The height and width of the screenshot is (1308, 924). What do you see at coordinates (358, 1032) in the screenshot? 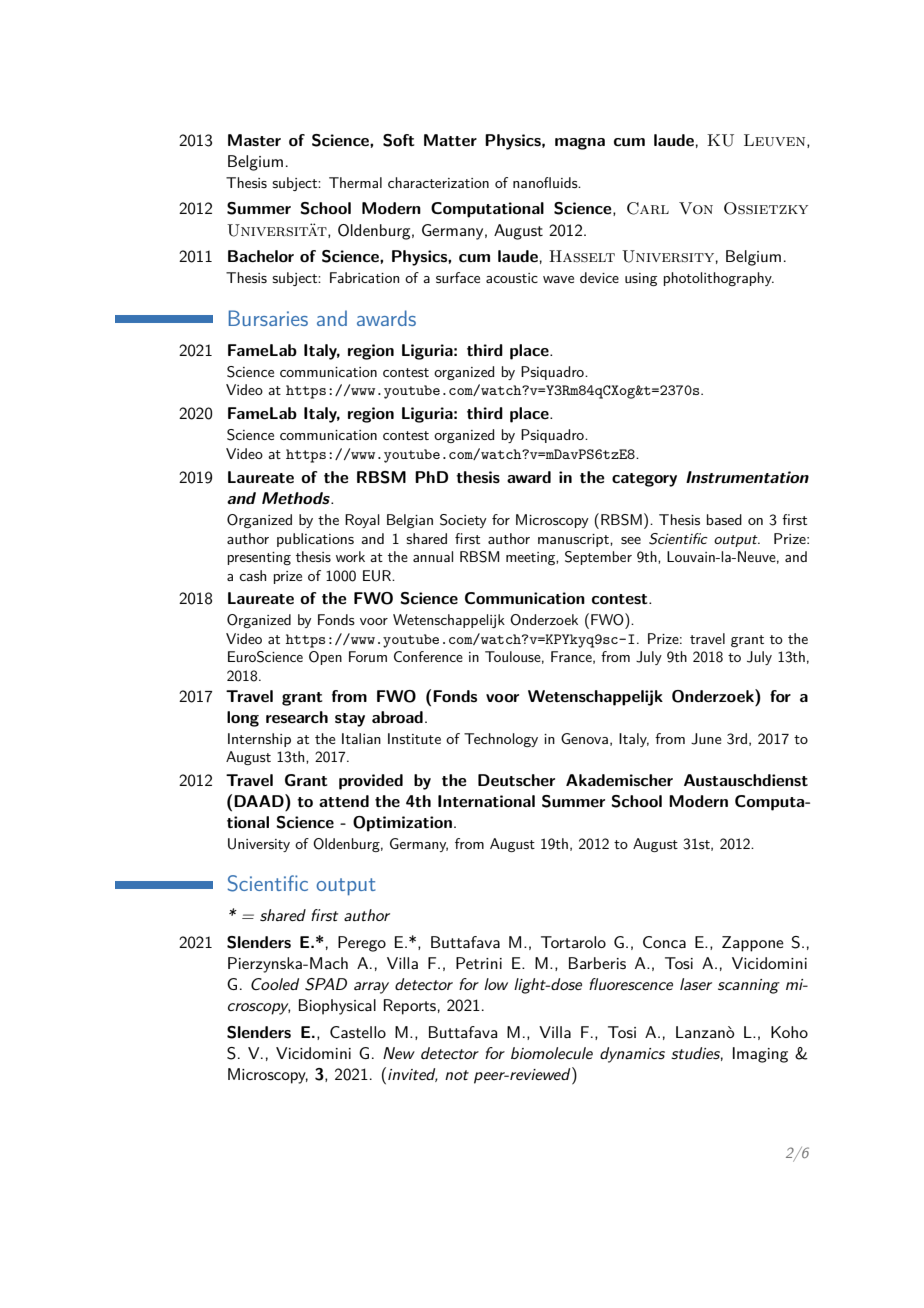
I see `Castello` at bounding box center [358, 1032].
